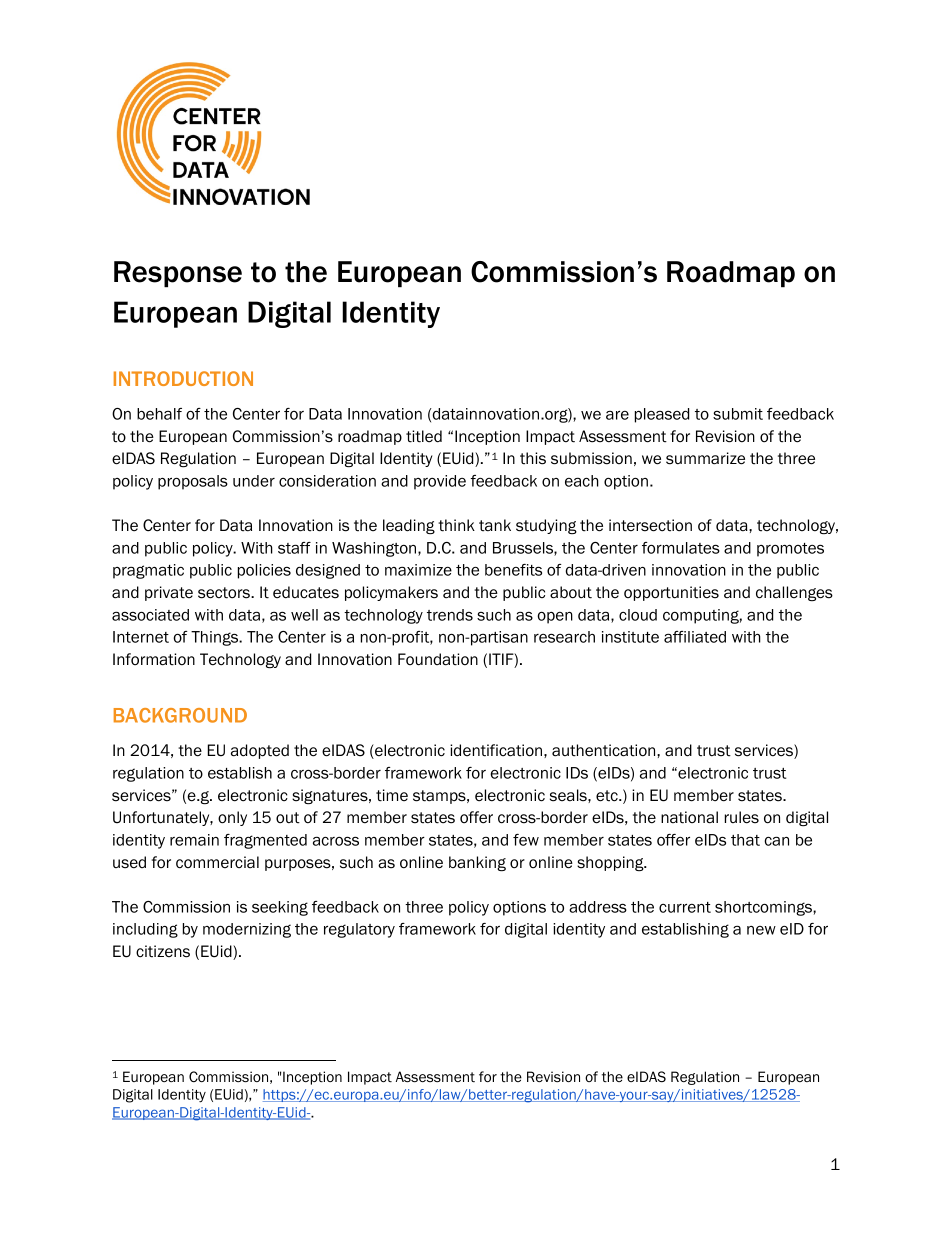  Describe the element at coordinates (424, 436) in the image. I see `titled` at that location.
